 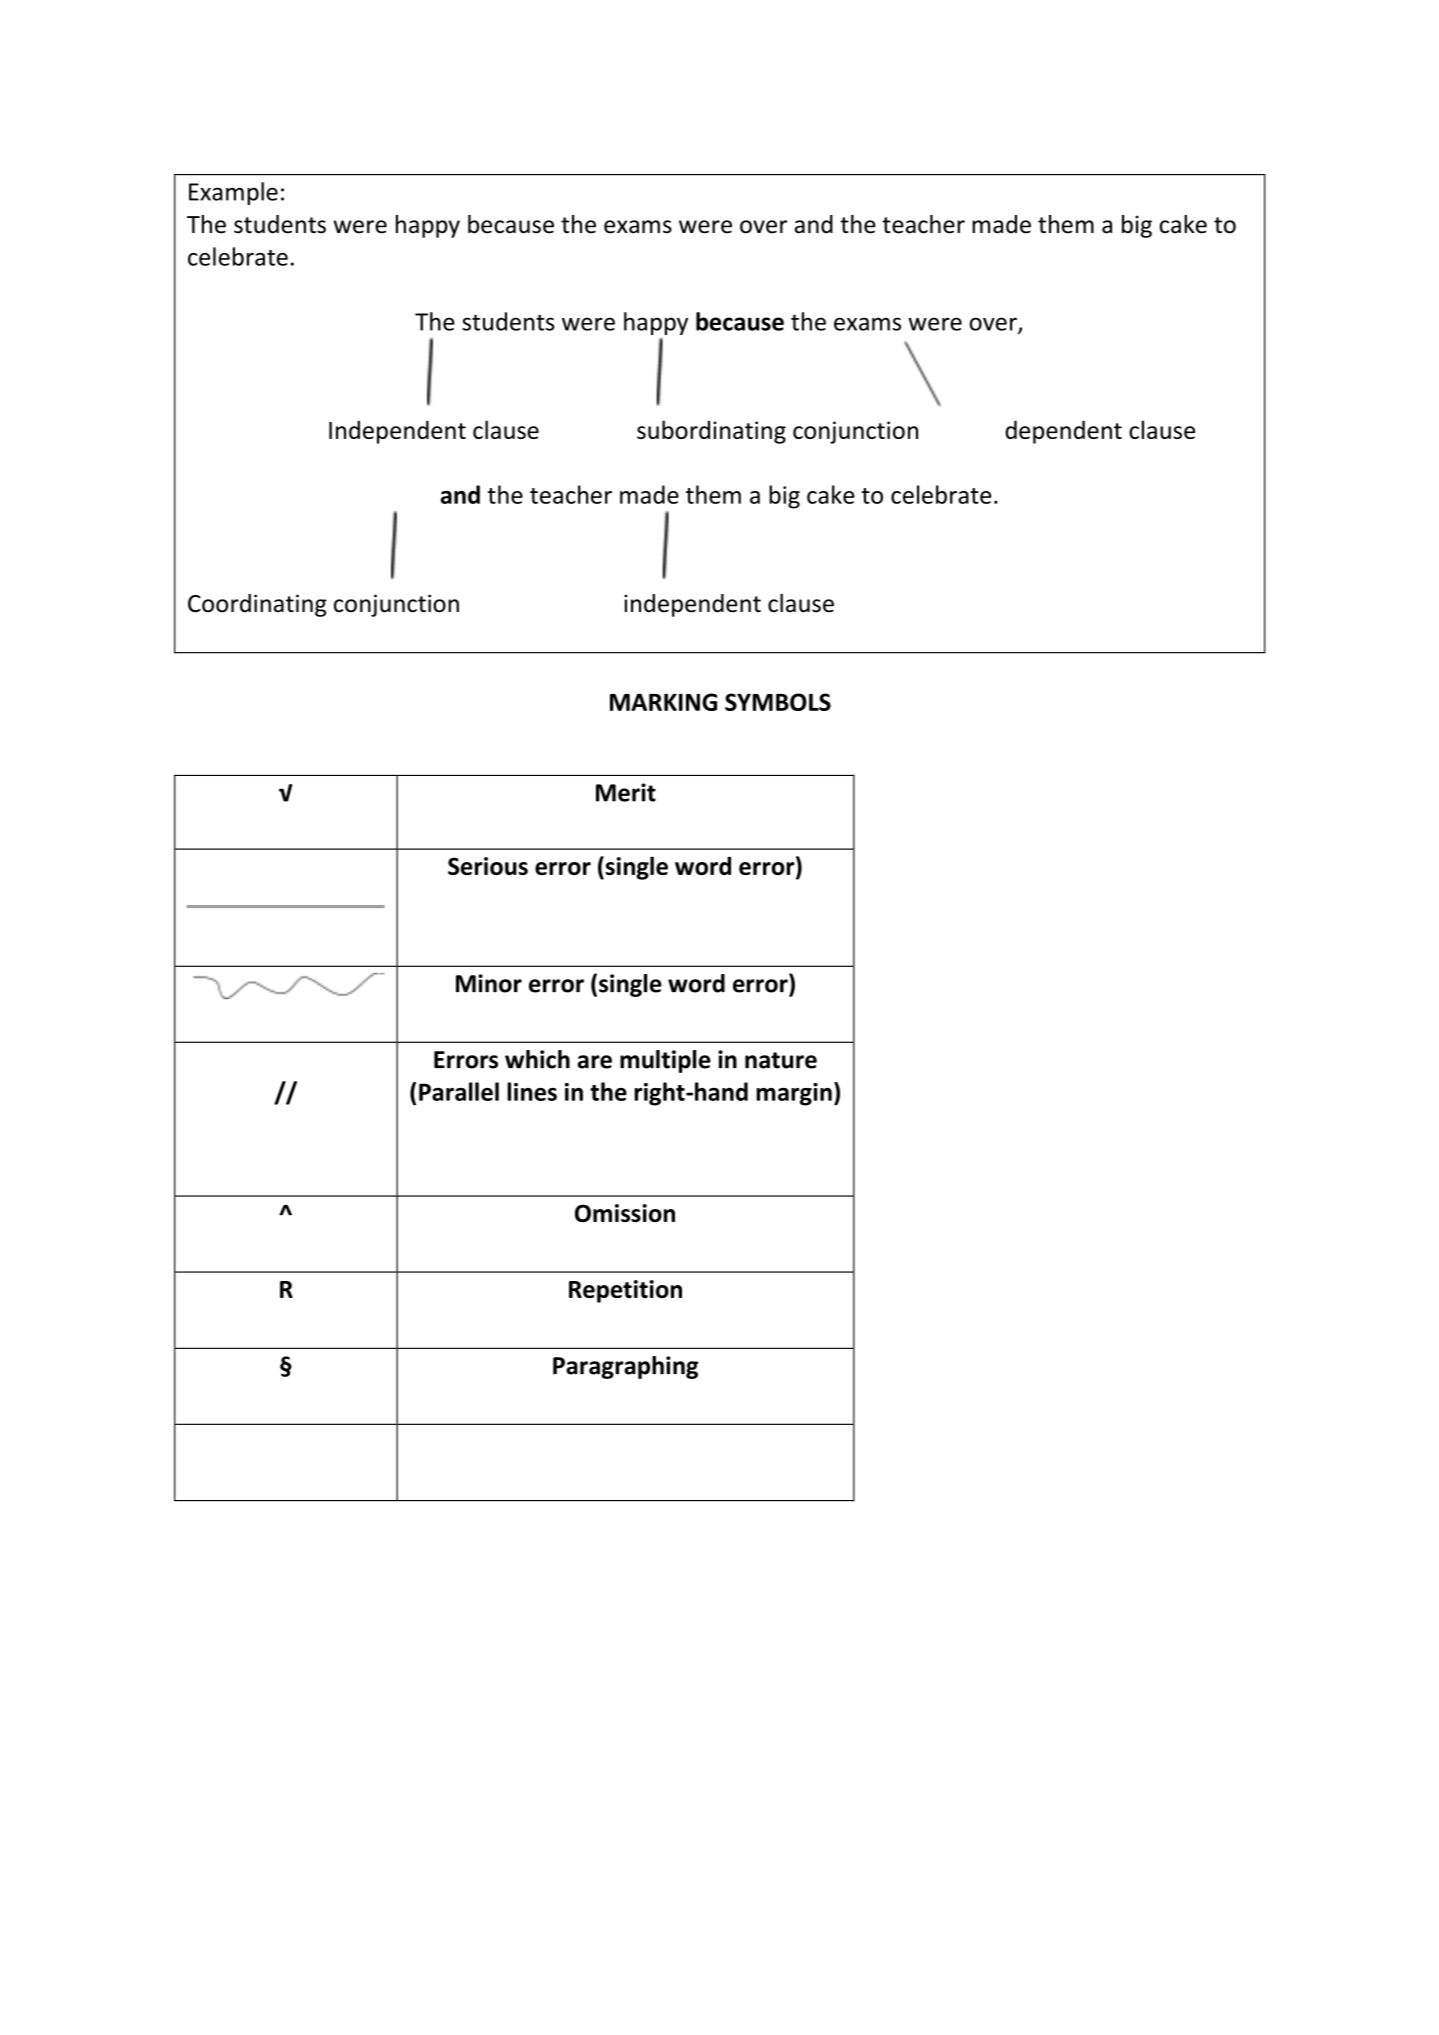 I want to click on Minor, so click(x=489, y=983).
